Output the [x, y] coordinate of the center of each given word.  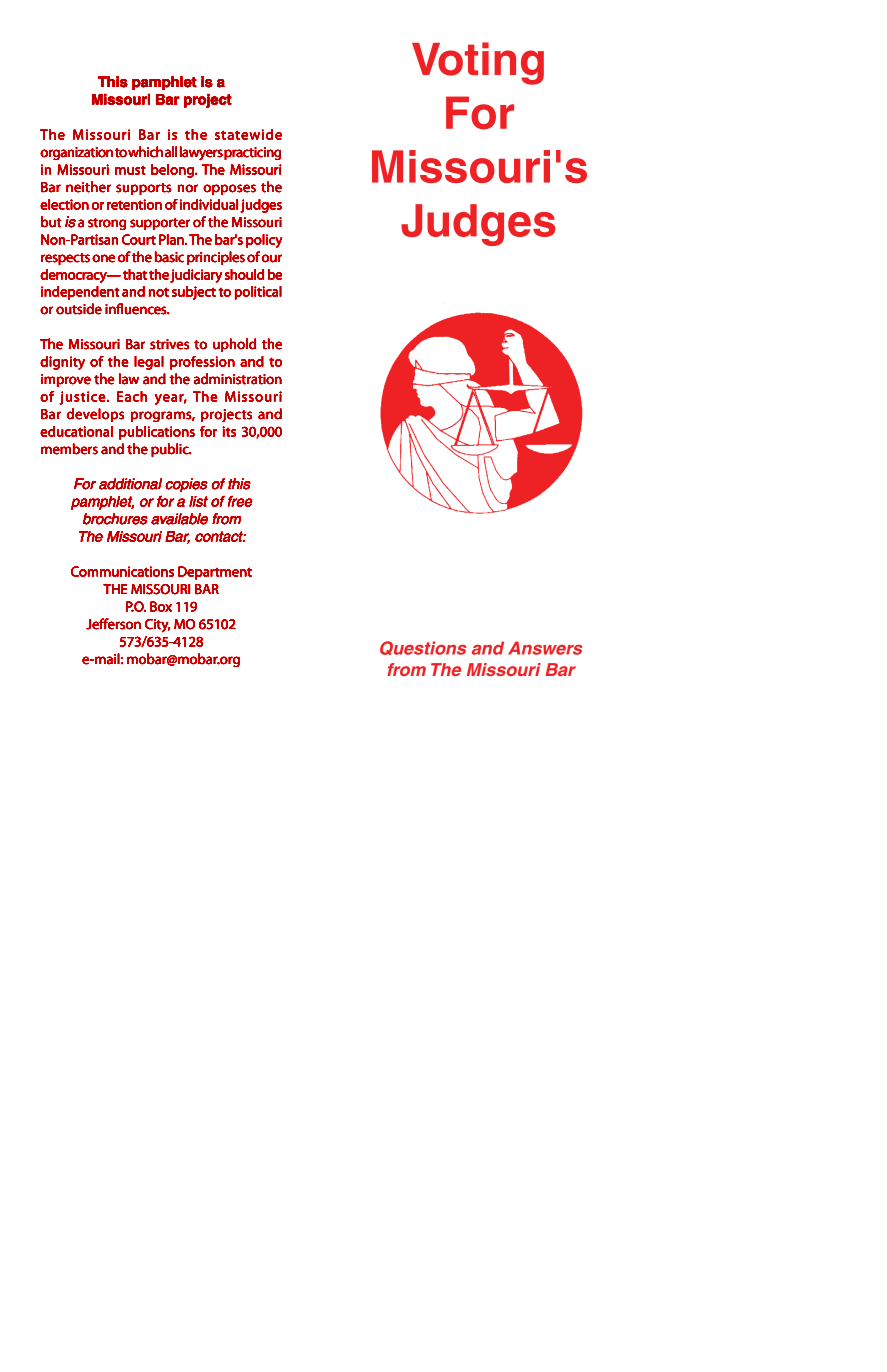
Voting [478, 63]
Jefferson [113, 624]
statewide [248, 134]
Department [215, 573]
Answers [545, 648]
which [145, 152]
